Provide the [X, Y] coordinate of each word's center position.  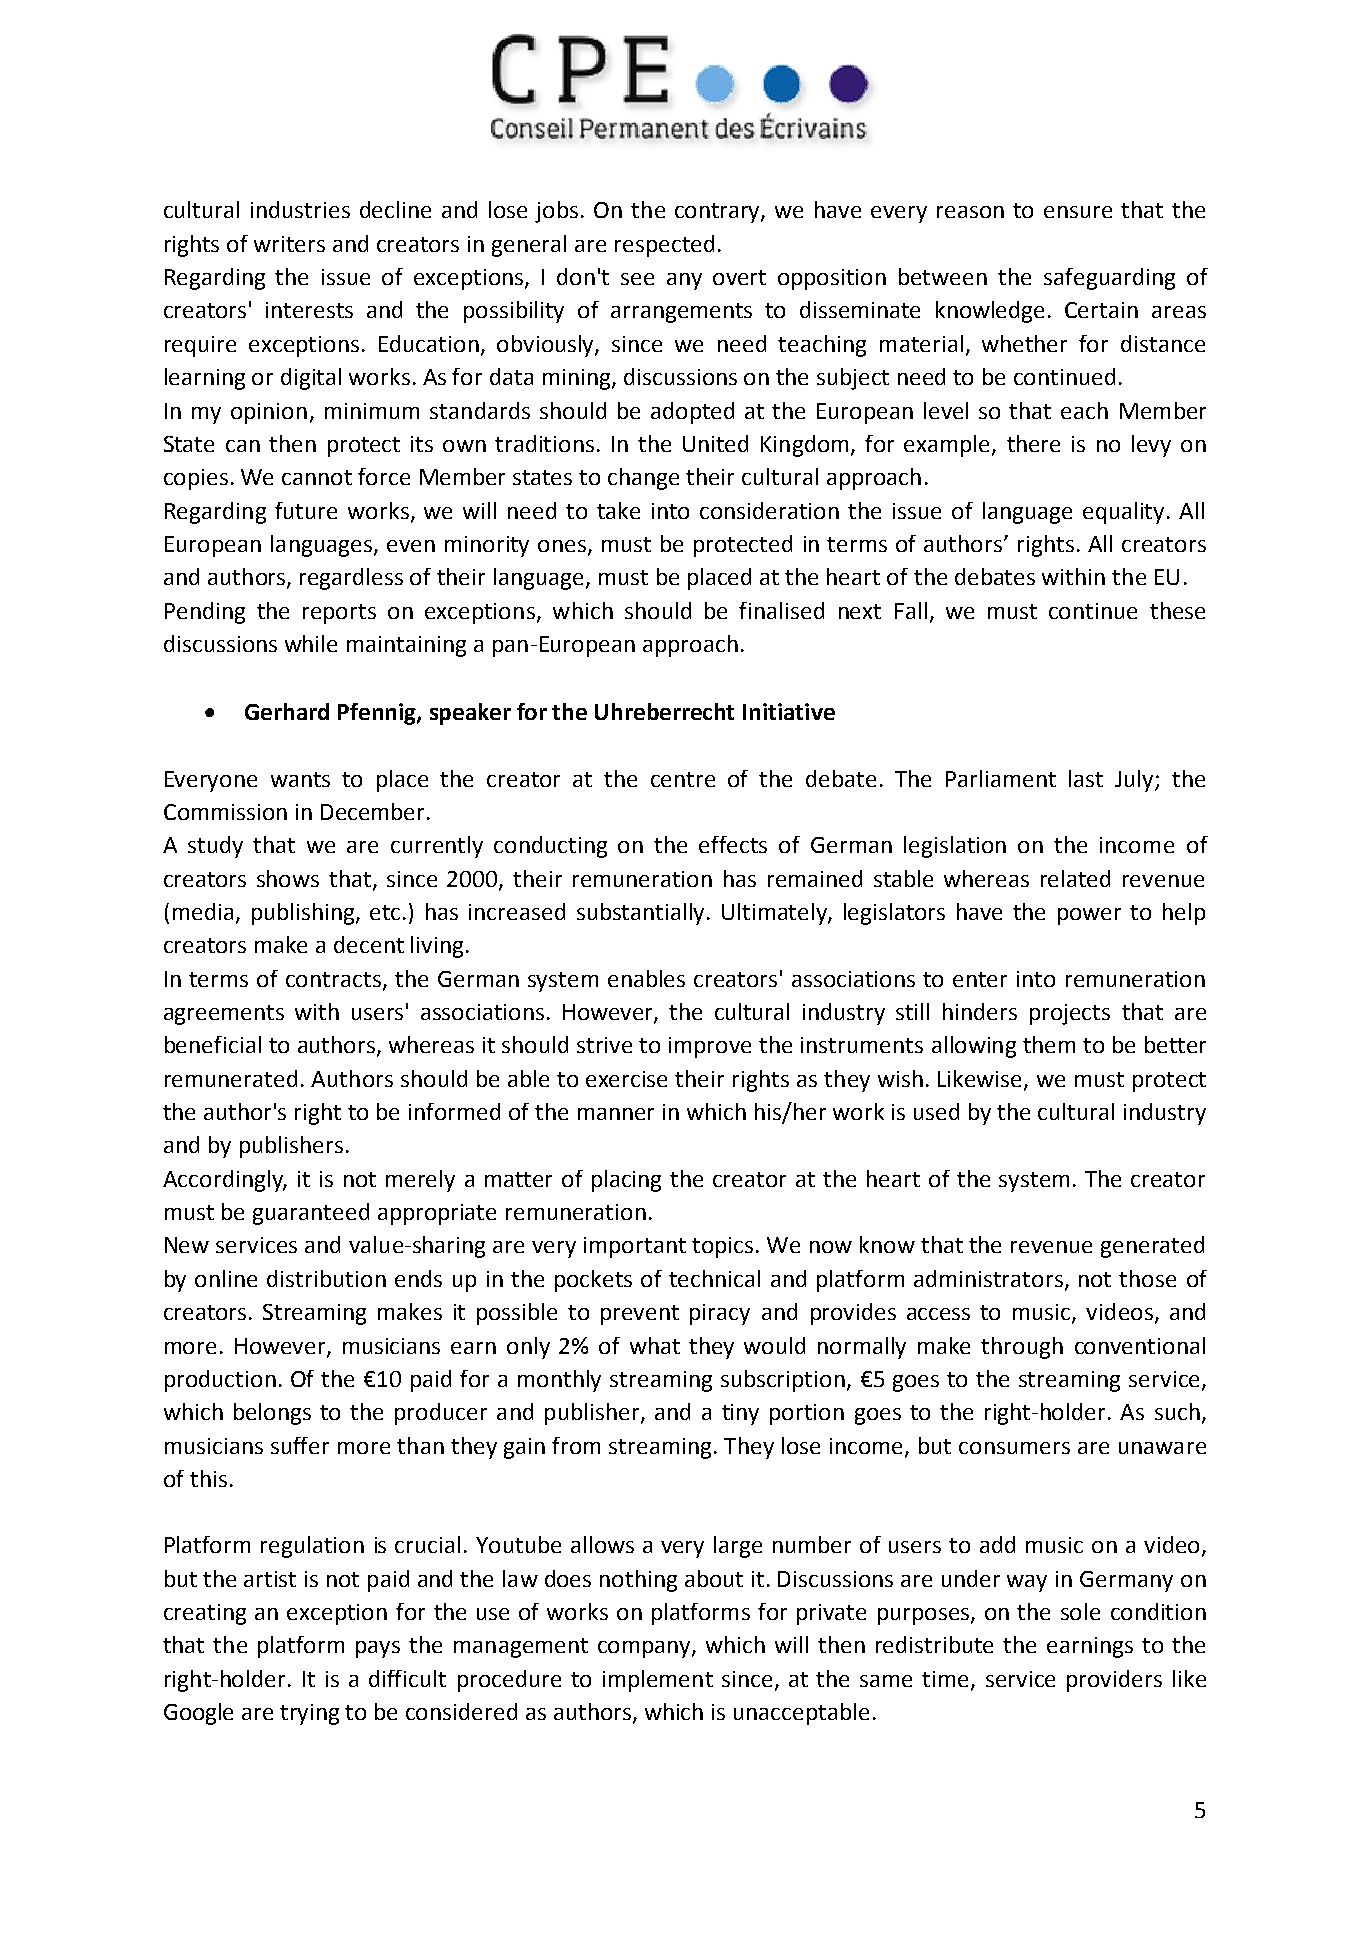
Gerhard [287, 711]
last [1086, 778]
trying [309, 1714]
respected [664, 246]
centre [683, 779]
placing [626, 1181]
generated [1152, 1247]
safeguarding [1109, 279]
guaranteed [311, 1214]
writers [289, 244]
